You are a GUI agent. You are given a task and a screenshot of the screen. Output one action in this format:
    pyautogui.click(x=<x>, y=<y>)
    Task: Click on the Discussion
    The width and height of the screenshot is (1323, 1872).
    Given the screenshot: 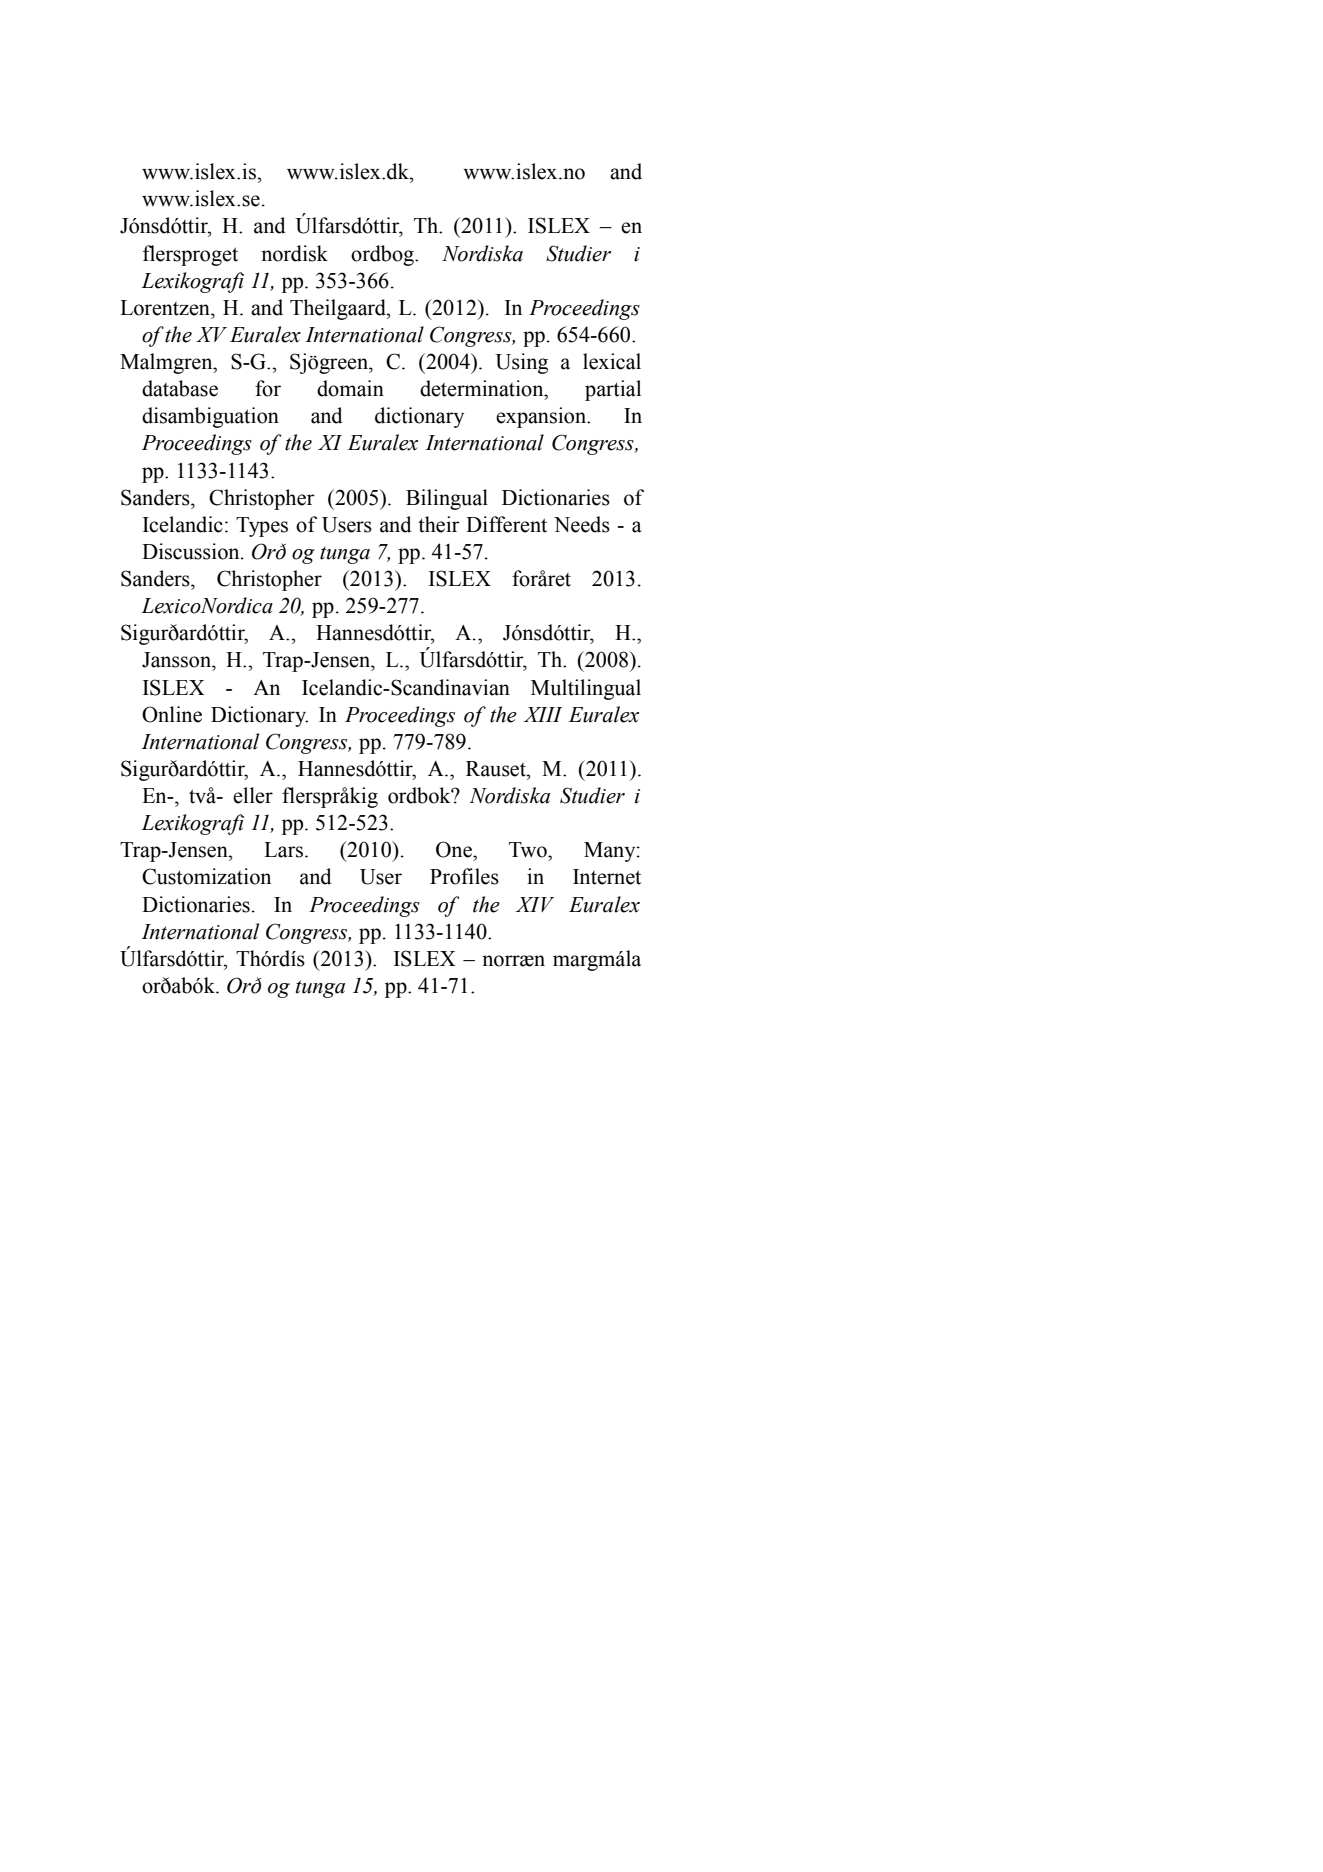 What is the action you would take?
    pyautogui.click(x=192, y=551)
